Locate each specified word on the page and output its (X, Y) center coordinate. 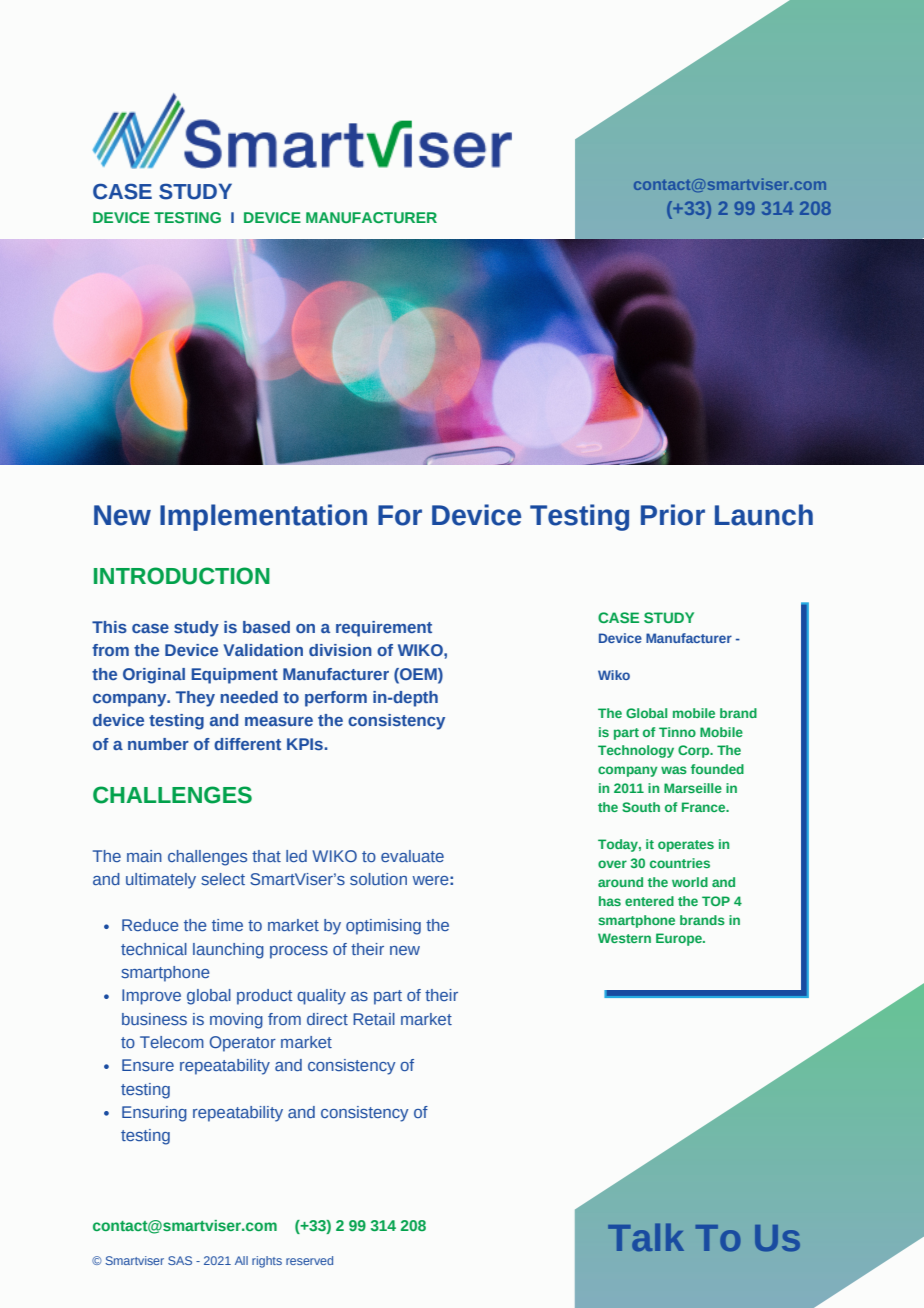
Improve (151, 997)
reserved (309, 1260)
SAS (180, 1260)
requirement (384, 629)
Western (624, 938)
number (158, 744)
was (674, 770)
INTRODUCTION (182, 576)
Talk (646, 1237)
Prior (673, 515)
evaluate (412, 856)
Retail (374, 1019)
